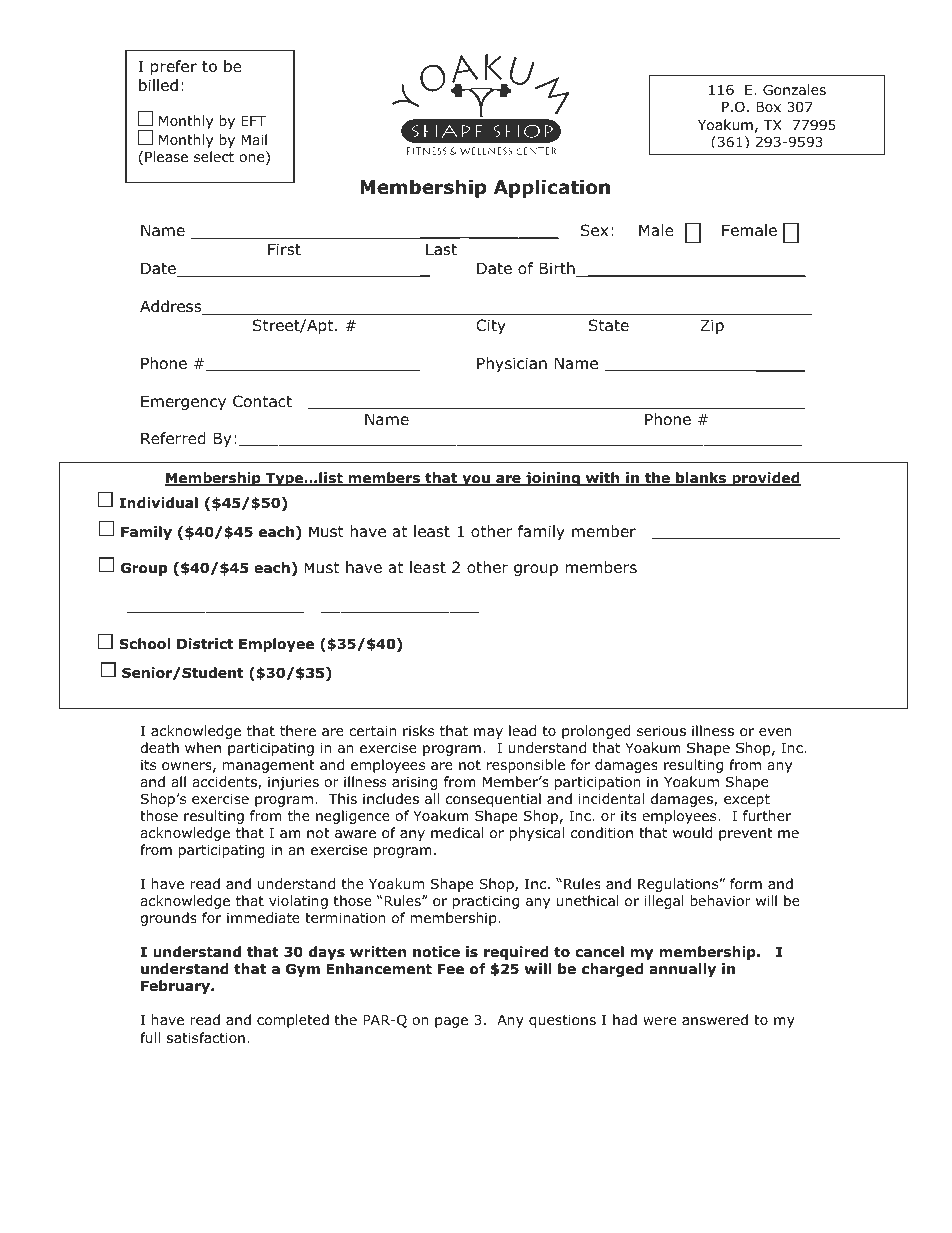  Describe the element at coordinates (476, 480) in the screenshot. I see `you` at that location.
